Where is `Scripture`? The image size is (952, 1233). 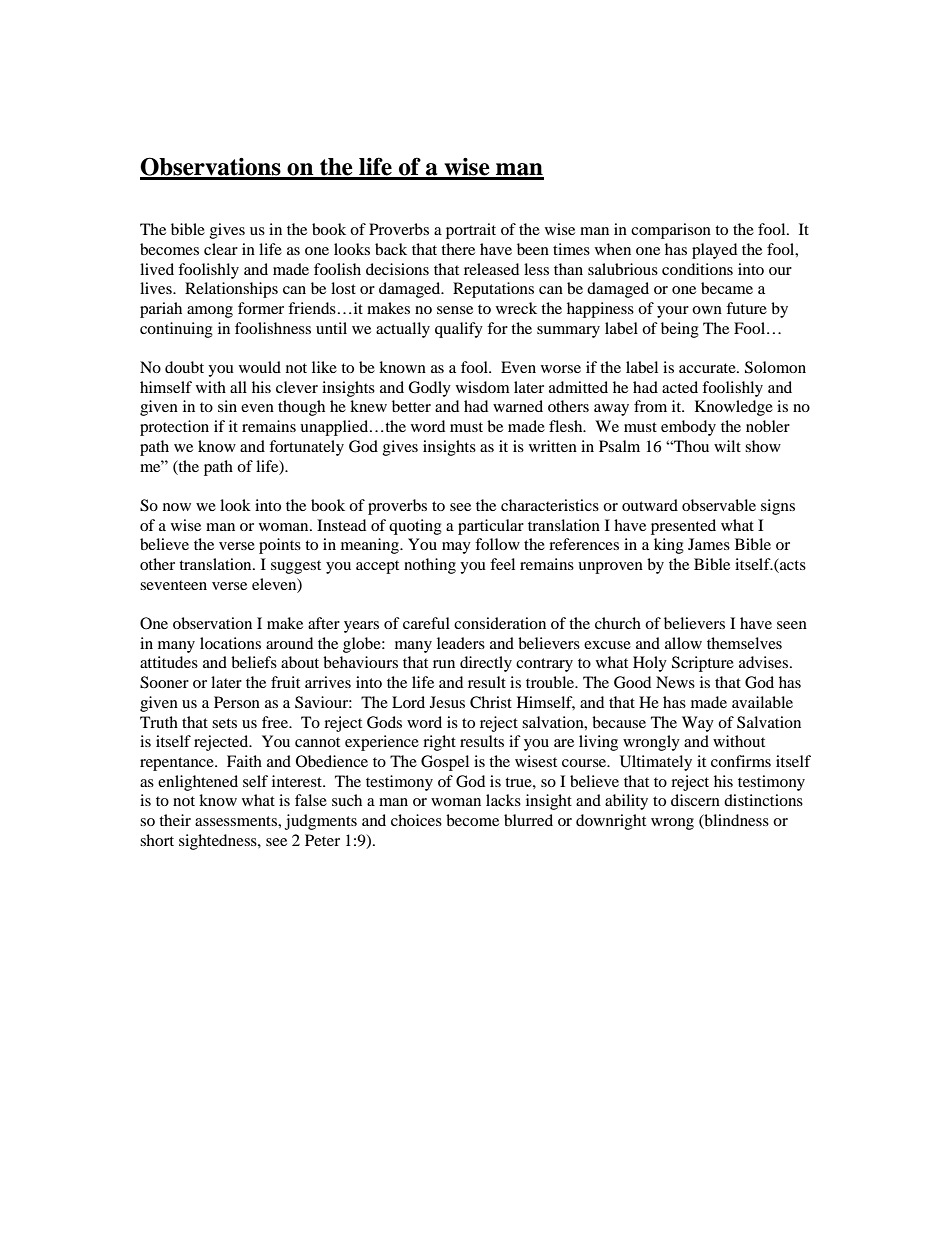 Scripture is located at coordinates (703, 664).
